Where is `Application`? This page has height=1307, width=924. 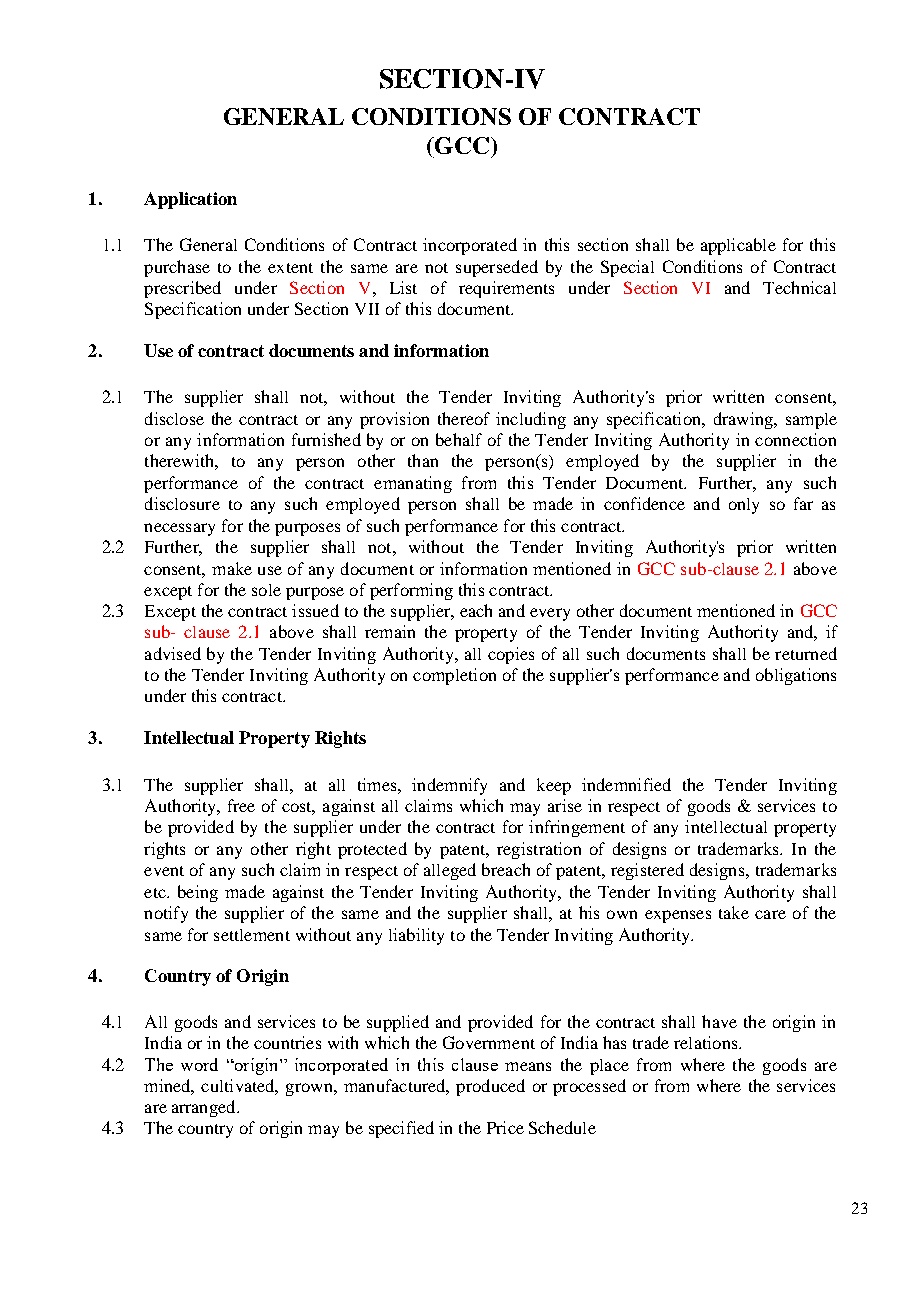
Application is located at coordinates (190, 200).
